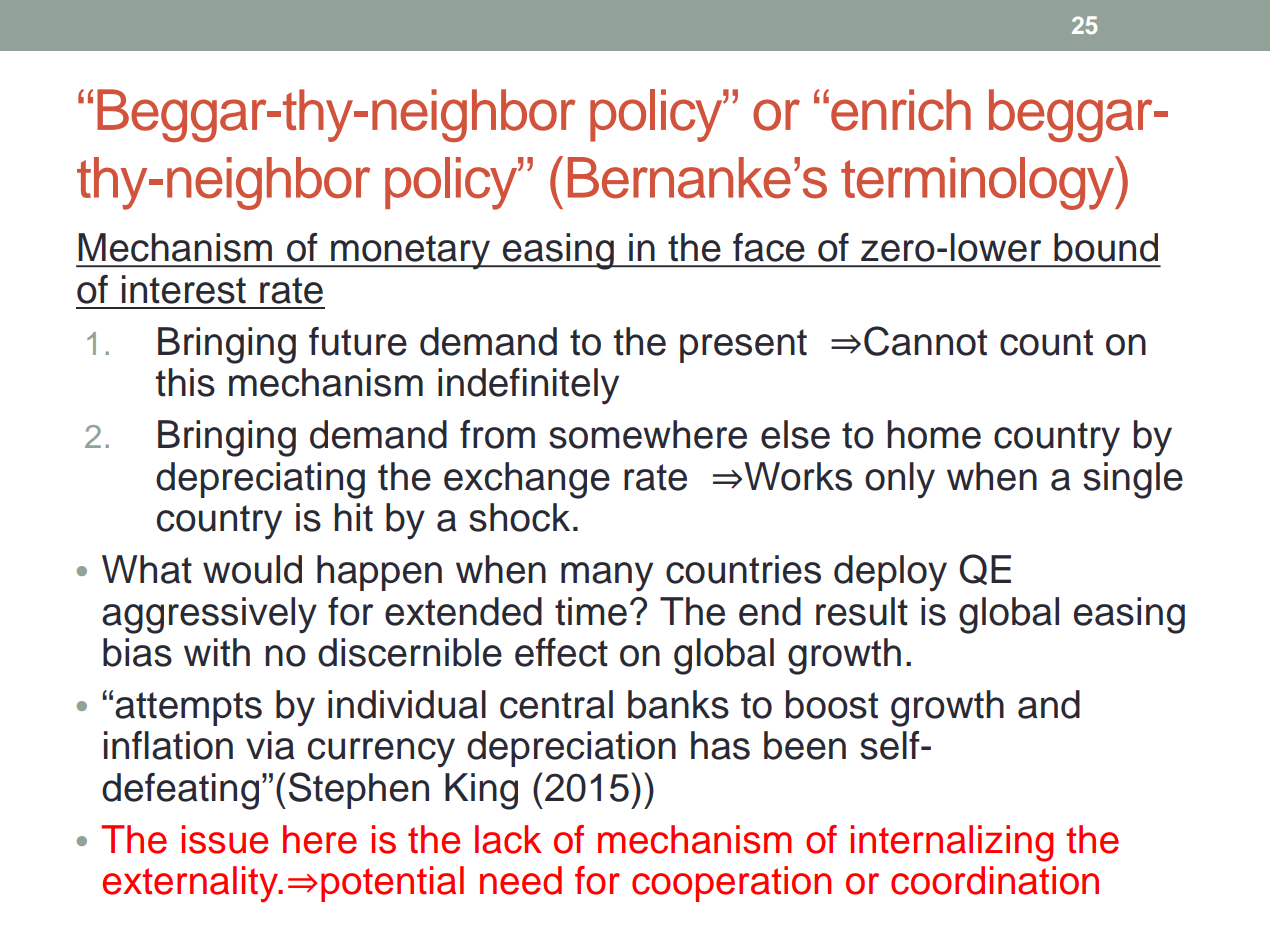 The height and width of the screenshot is (952, 1270). I want to click on boost, so click(832, 704).
